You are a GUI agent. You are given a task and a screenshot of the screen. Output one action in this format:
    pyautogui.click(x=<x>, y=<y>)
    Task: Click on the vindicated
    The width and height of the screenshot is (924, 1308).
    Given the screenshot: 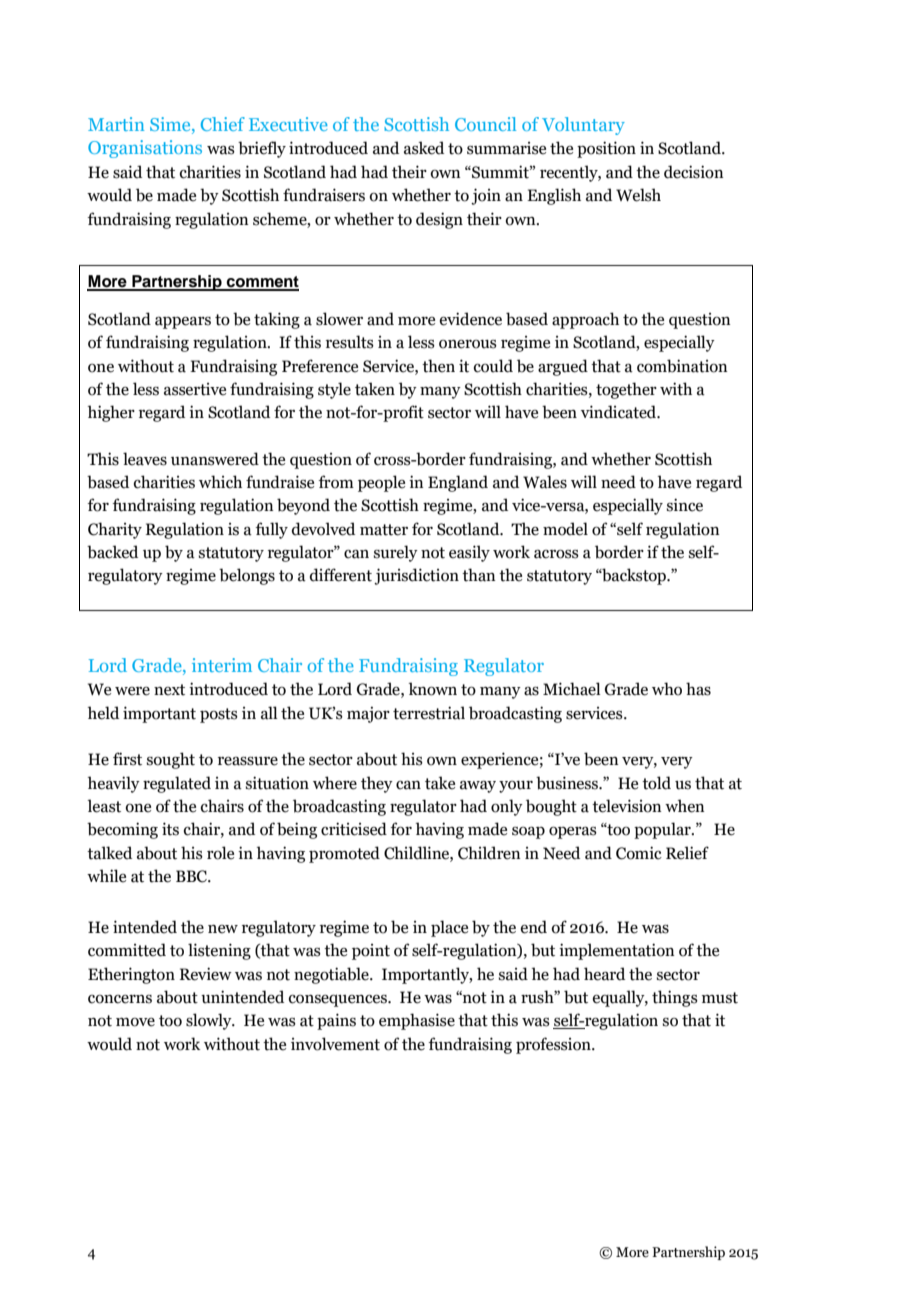 What is the action you would take?
    pyautogui.click(x=620, y=412)
